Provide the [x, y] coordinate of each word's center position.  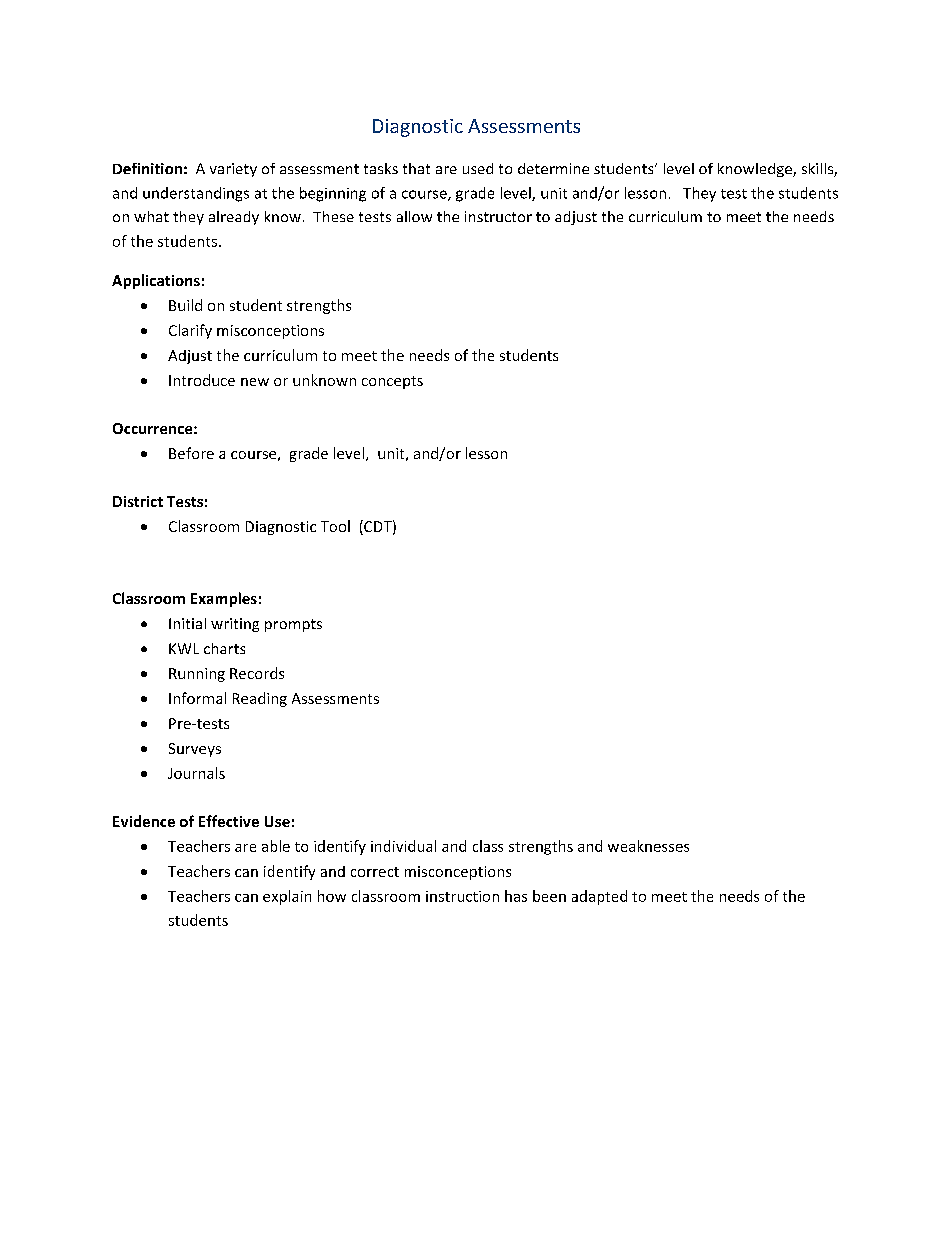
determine [553, 168]
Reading [260, 699]
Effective [229, 821]
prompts [293, 625]
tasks [381, 168]
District [138, 501]
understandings [196, 194]
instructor [498, 216]
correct [375, 872]
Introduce [202, 380]
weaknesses [648, 846]
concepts [392, 382]
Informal [197, 698]
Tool [335, 526]
